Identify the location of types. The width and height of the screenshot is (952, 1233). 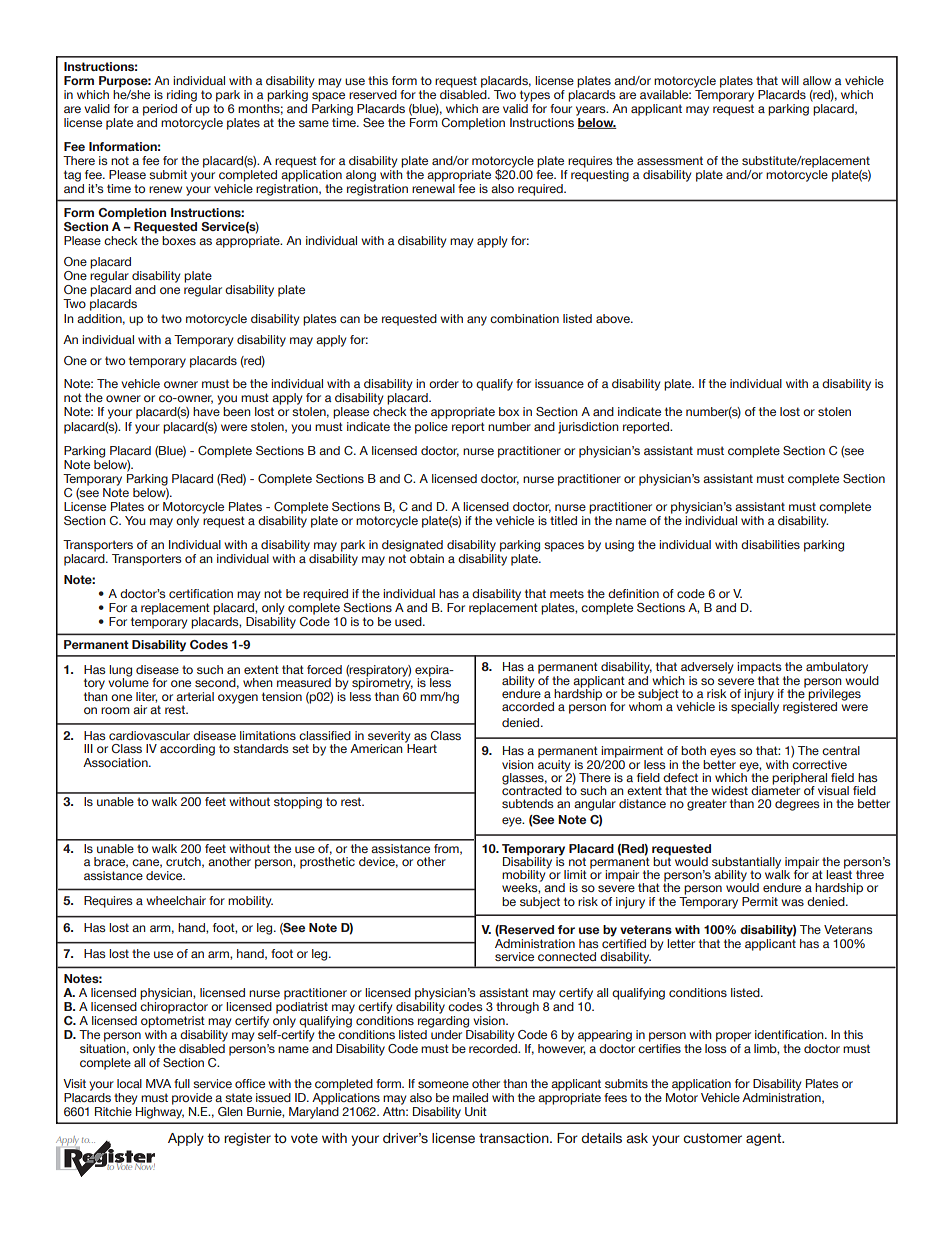
(535, 96).
